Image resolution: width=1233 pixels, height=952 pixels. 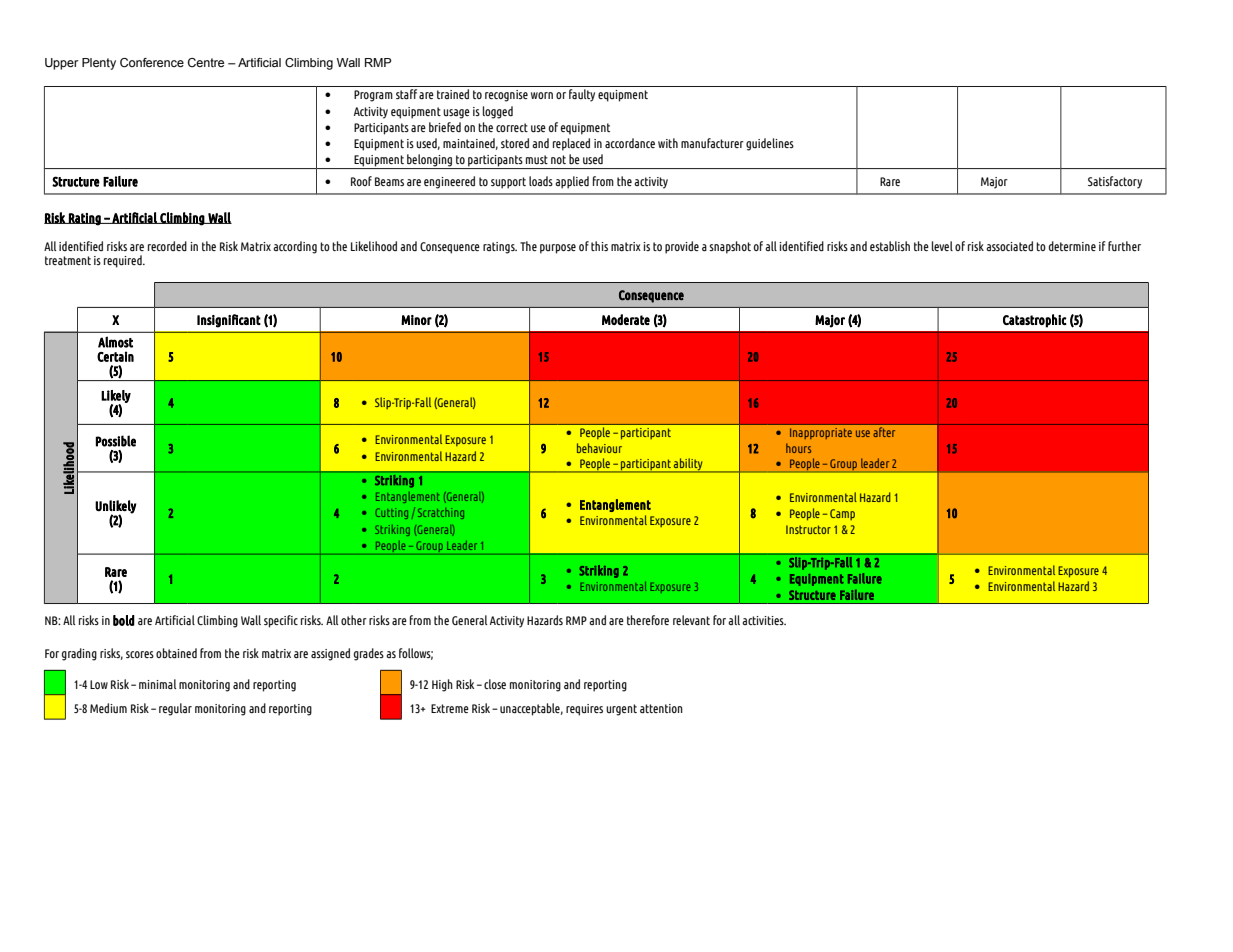 What do you see at coordinates (124, 261) in the document?
I see `required` at bounding box center [124, 261].
